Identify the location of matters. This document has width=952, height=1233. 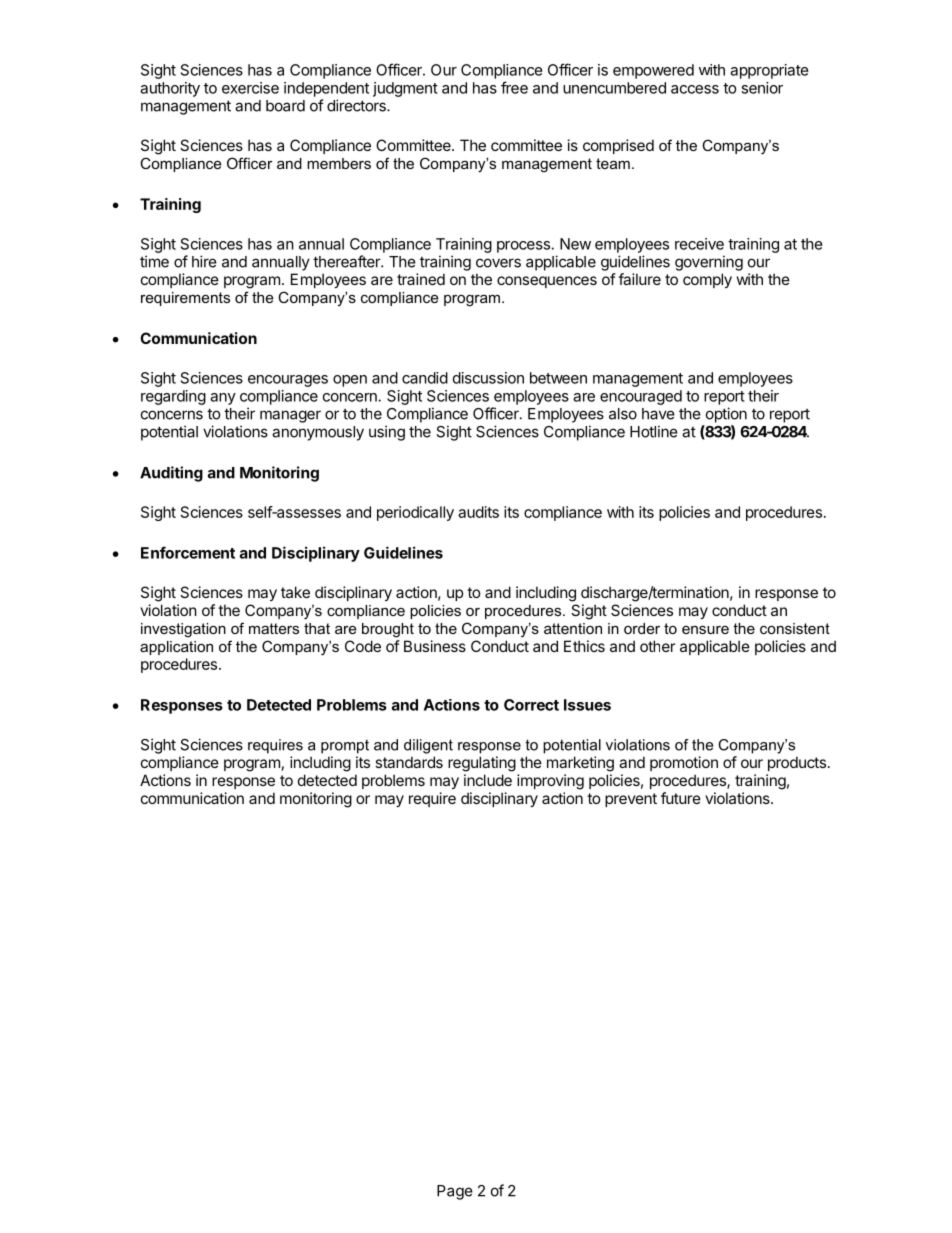
(274, 628).
